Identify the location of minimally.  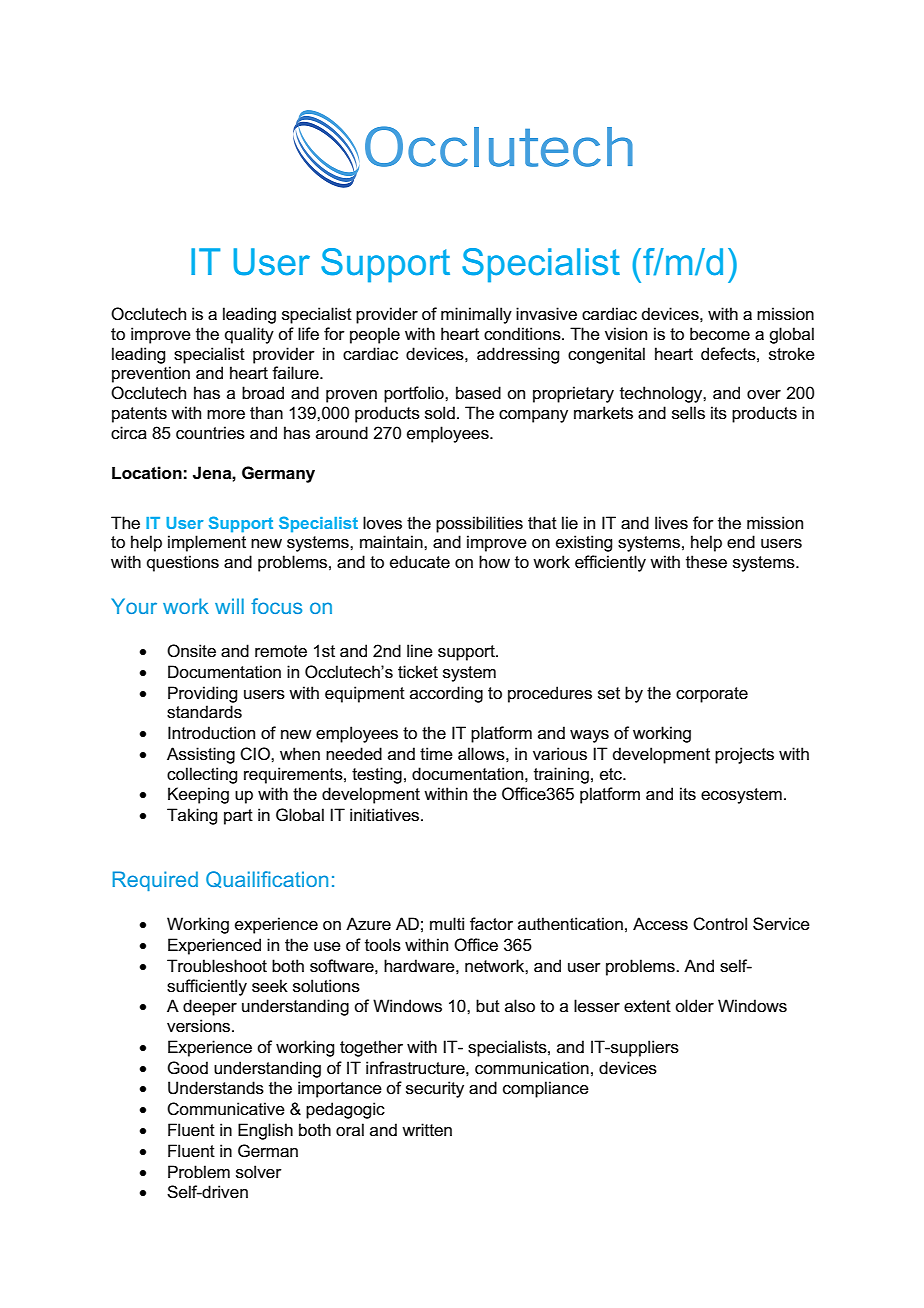
(476, 315).
